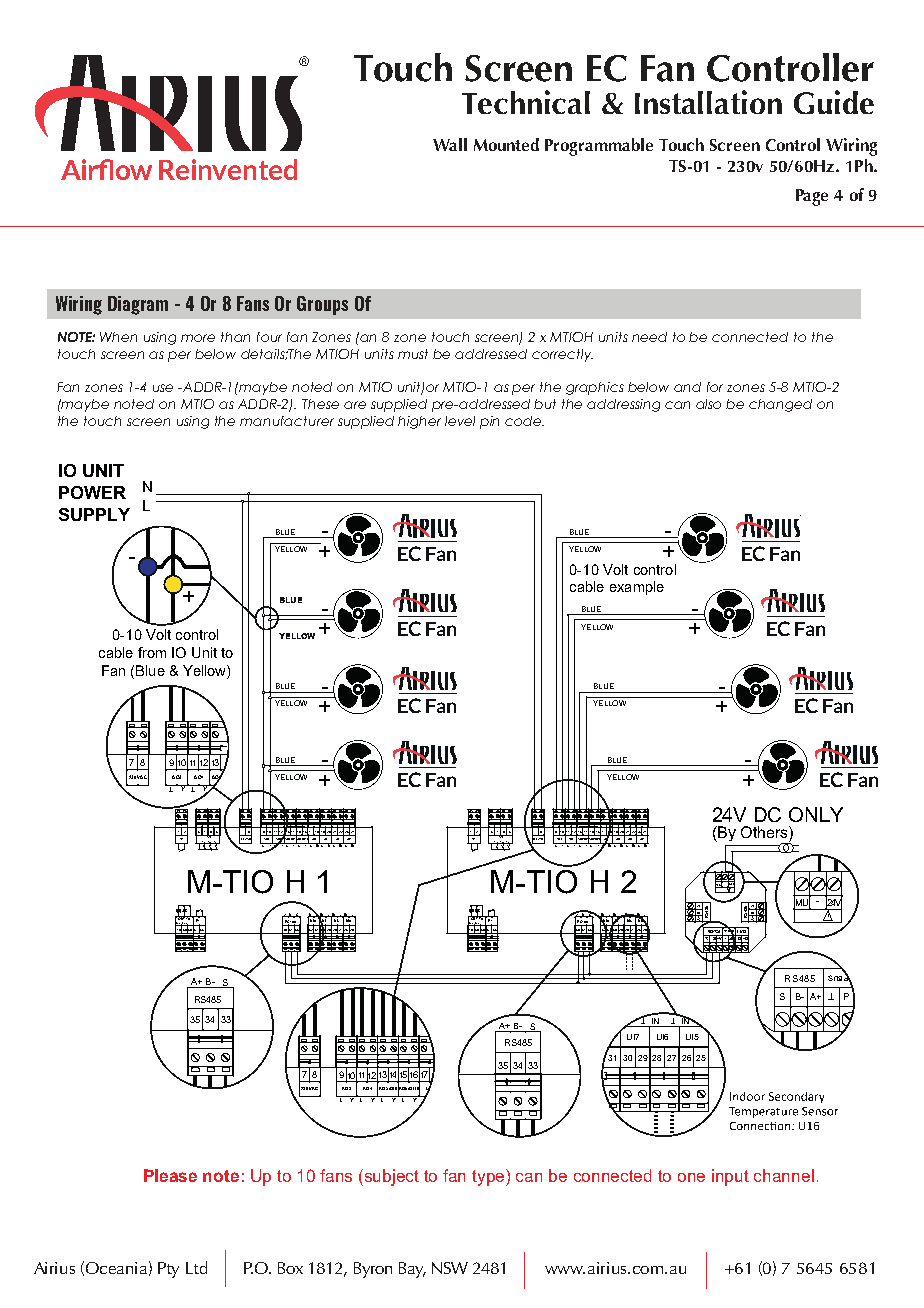 The height and width of the screenshot is (1308, 924). I want to click on NSW, so click(450, 1268).
